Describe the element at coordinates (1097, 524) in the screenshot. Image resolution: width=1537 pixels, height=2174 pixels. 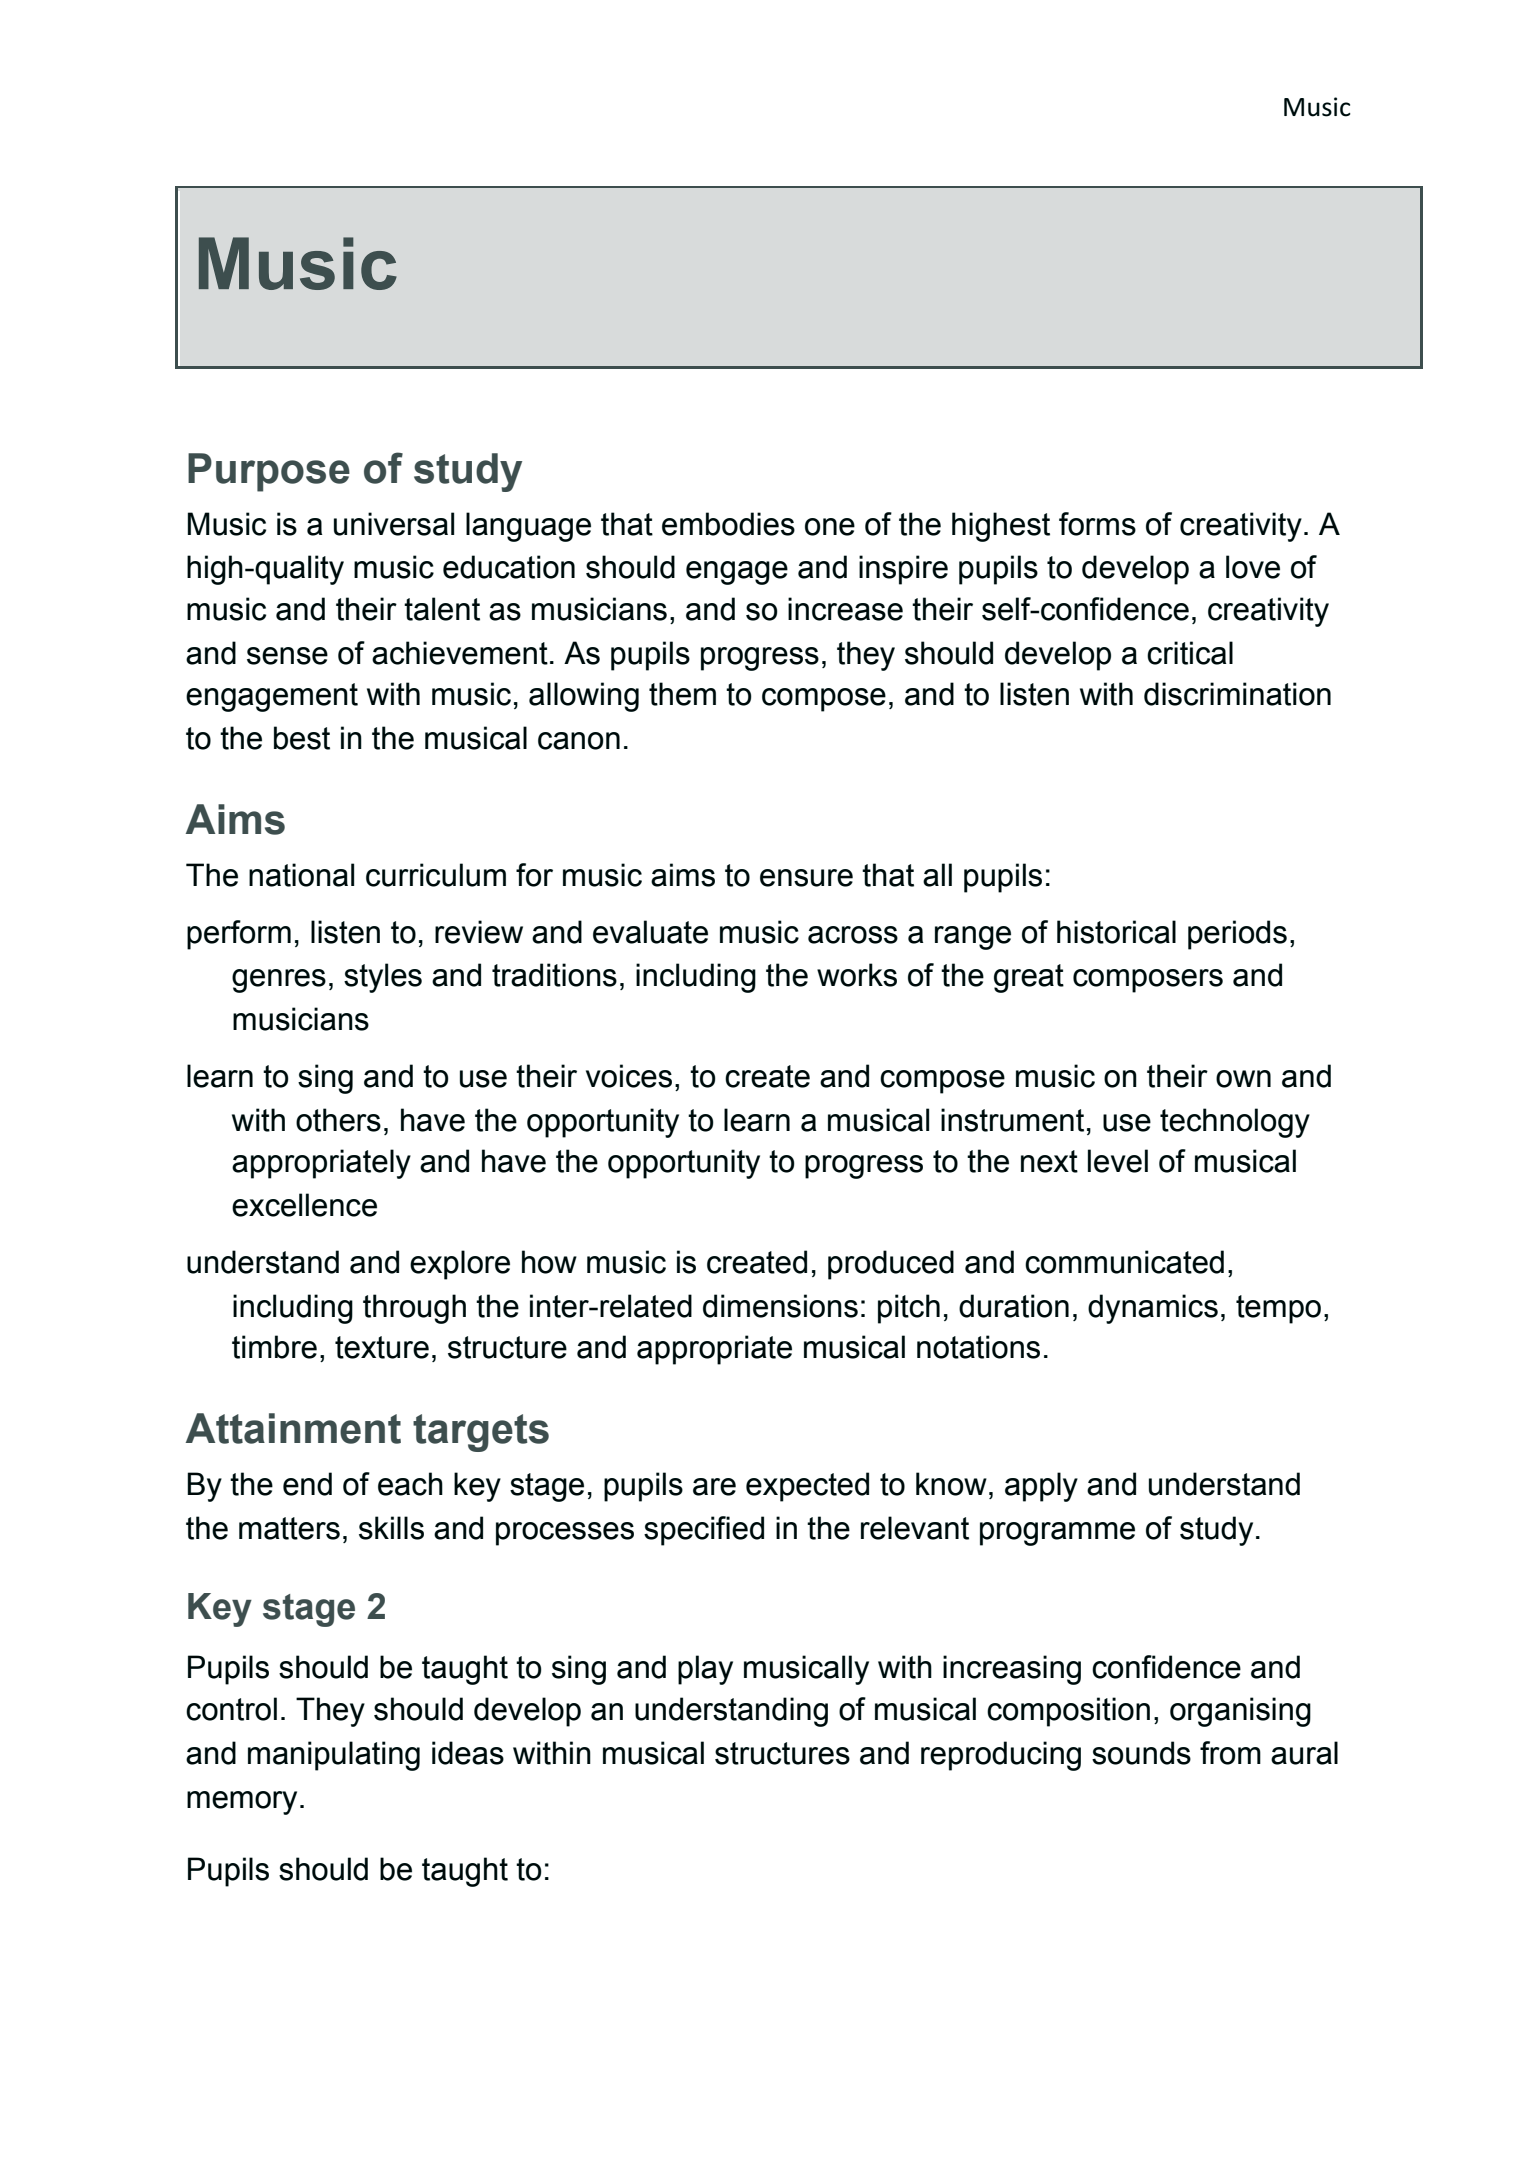
I see `forms` at that location.
